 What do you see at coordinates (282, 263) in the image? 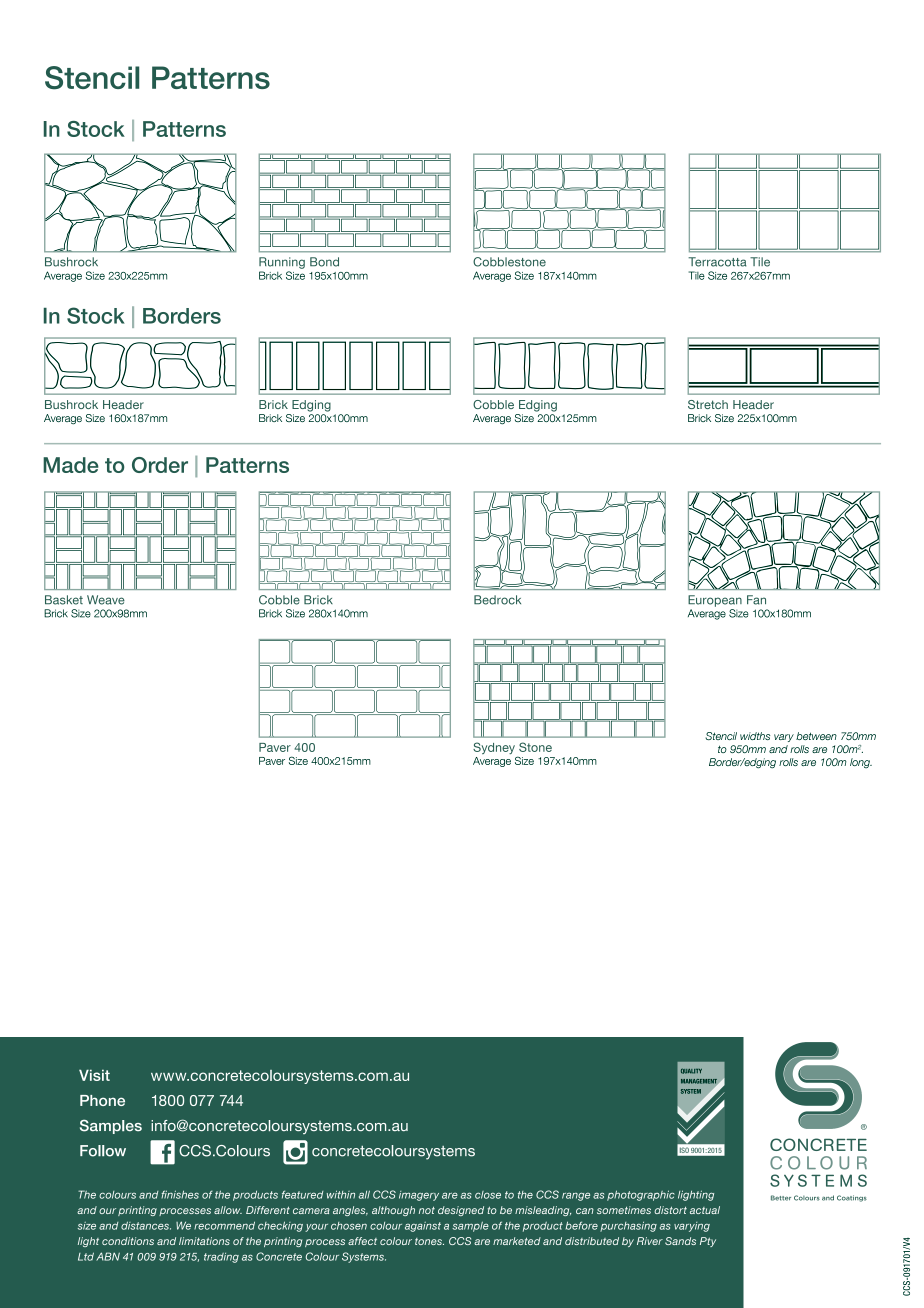
I see `Running` at bounding box center [282, 263].
